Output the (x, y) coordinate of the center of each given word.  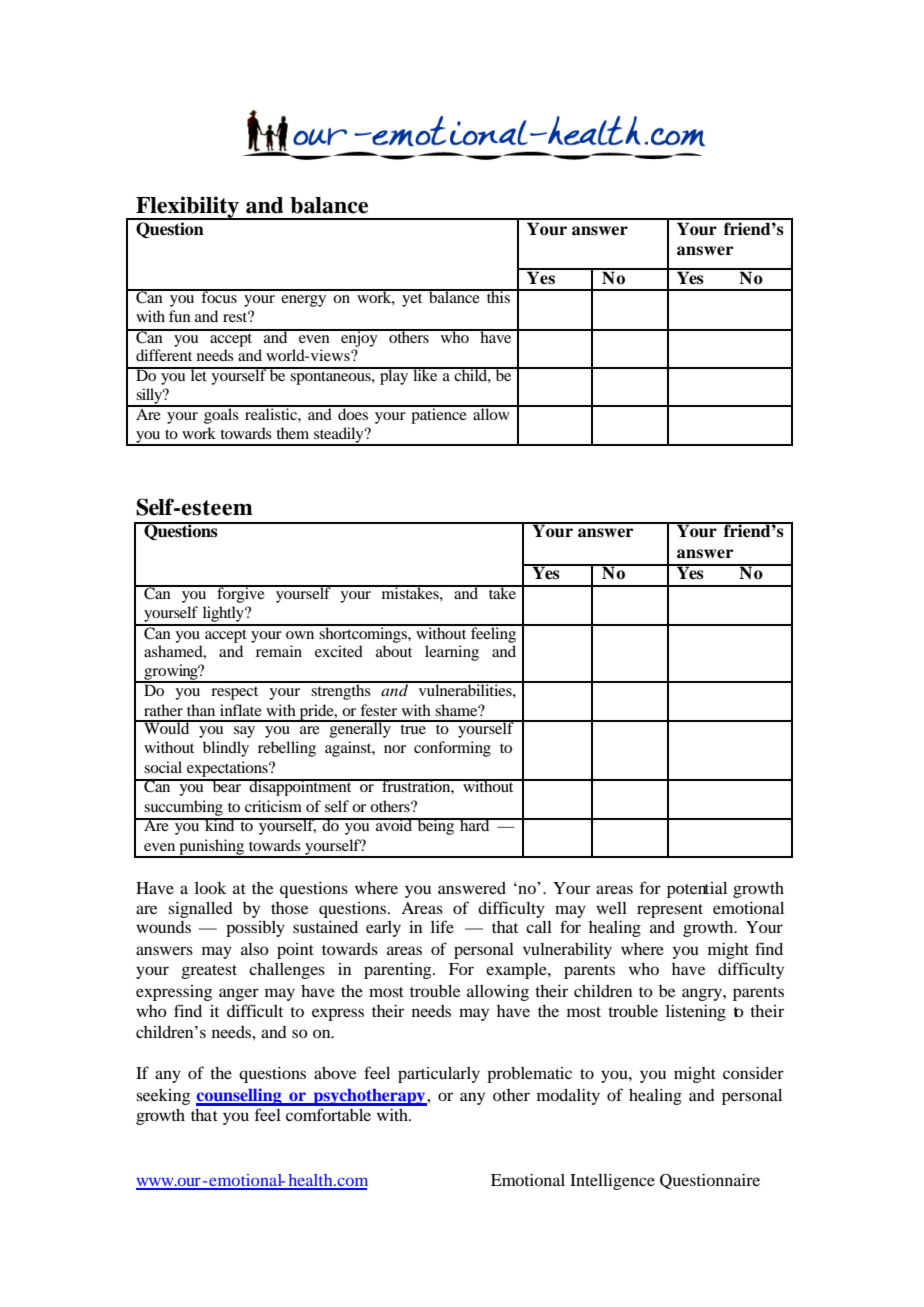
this (498, 296)
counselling (240, 1097)
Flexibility (187, 208)
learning (452, 653)
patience (439, 415)
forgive (241, 594)
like (425, 374)
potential (697, 890)
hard (475, 824)
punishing (212, 848)
